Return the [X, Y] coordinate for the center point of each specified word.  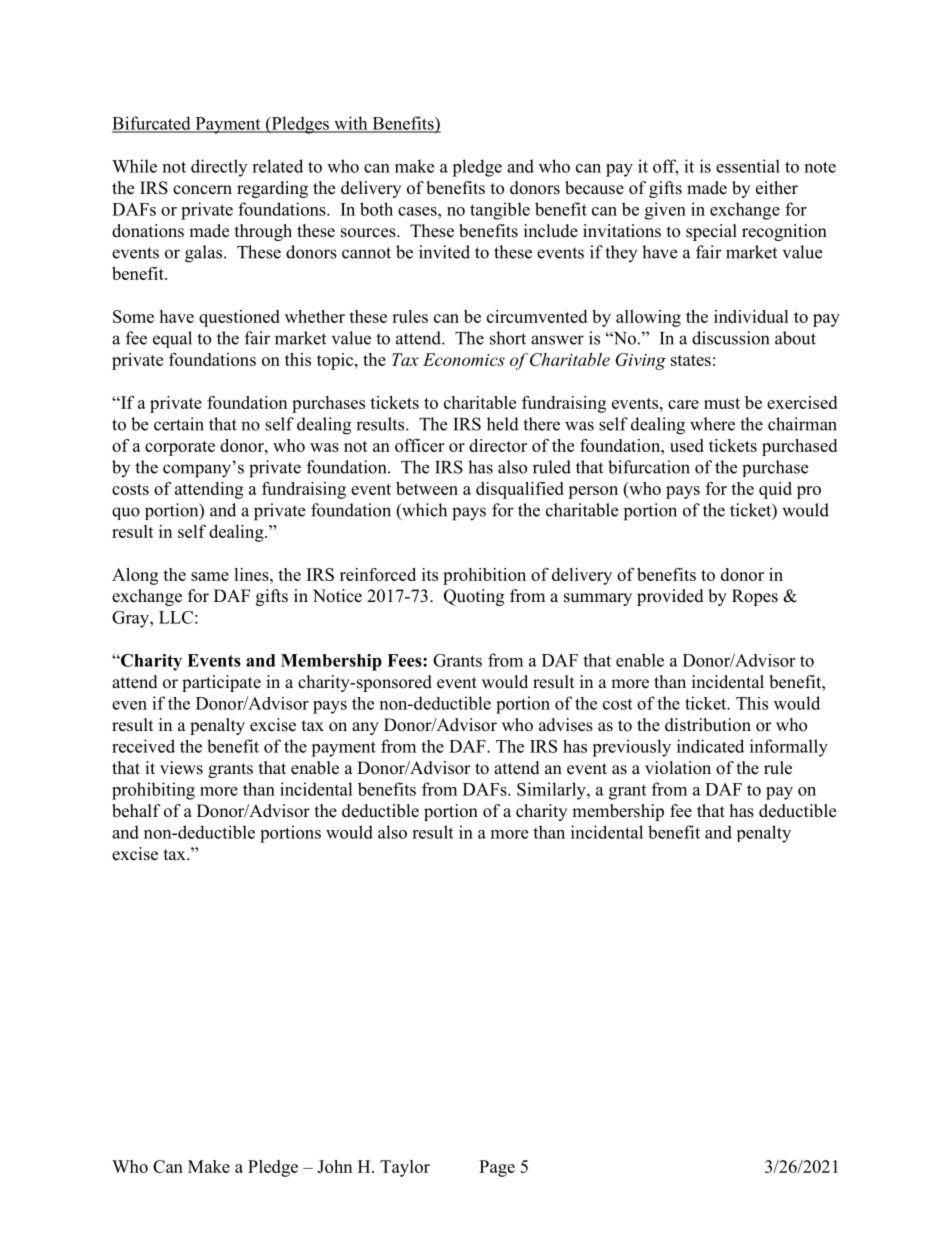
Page [497, 1168]
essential [748, 166]
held [503, 424]
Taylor [405, 1168]
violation [678, 768]
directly [219, 168]
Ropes [755, 597]
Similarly [552, 791]
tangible [500, 211]
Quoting [474, 597]
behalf [136, 811]
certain [179, 424]
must [722, 403]
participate [221, 683]
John [334, 1166]
